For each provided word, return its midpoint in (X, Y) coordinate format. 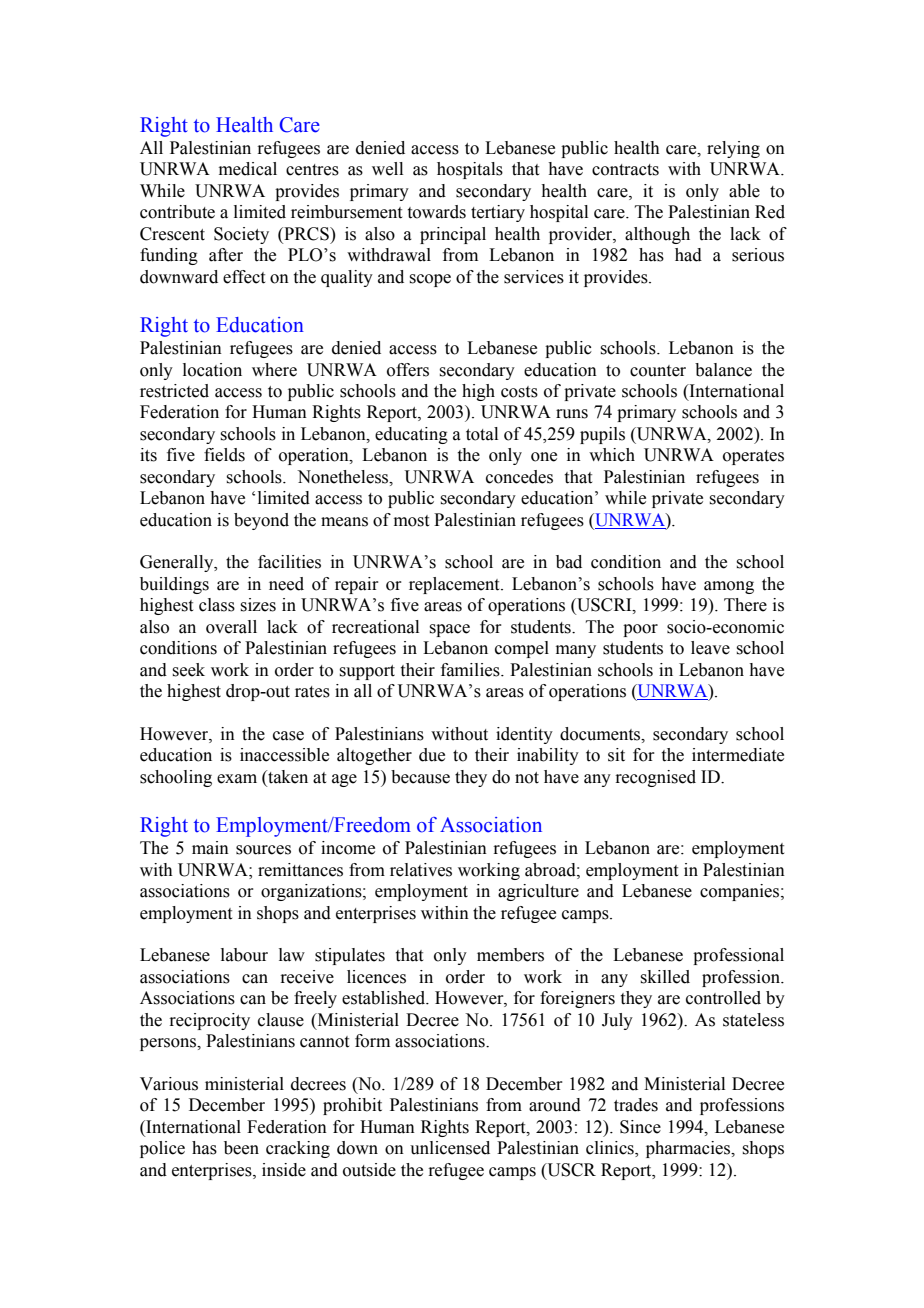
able (744, 191)
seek (188, 670)
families (471, 670)
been (241, 1148)
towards (437, 212)
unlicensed (450, 1148)
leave (710, 648)
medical (248, 169)
